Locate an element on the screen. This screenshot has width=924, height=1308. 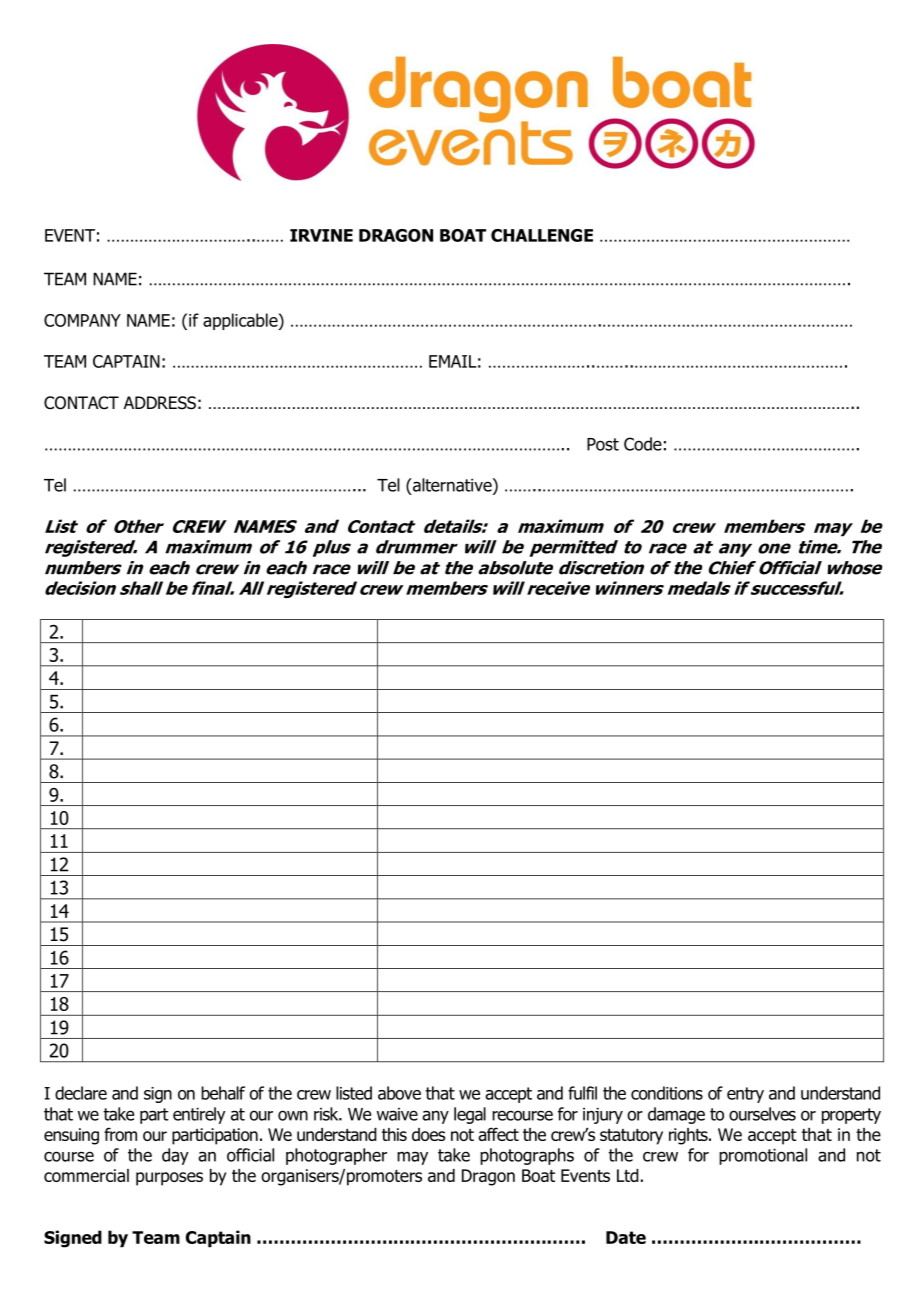
Post is located at coordinates (603, 444).
